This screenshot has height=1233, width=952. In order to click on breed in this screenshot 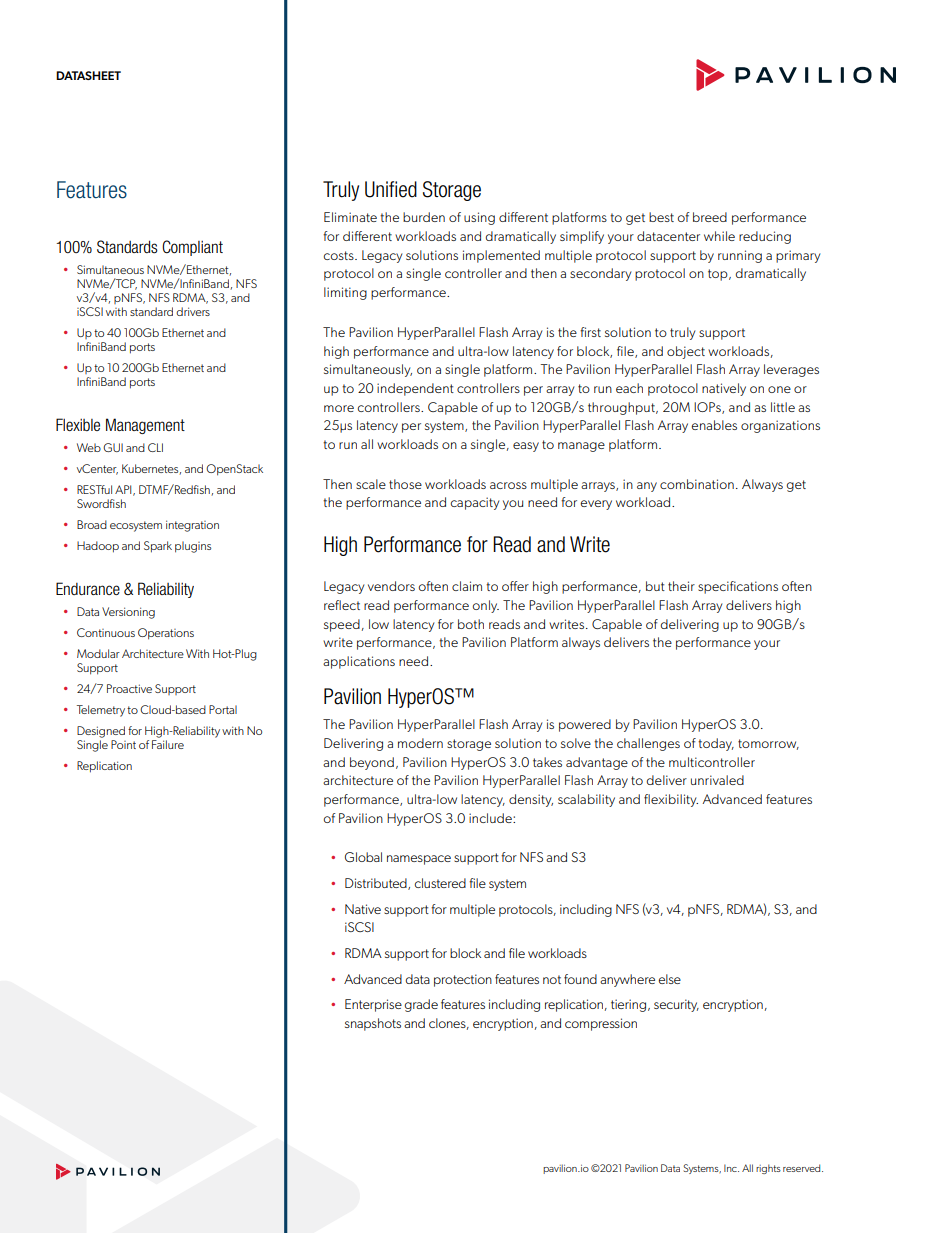, I will do `click(710, 217)`.
